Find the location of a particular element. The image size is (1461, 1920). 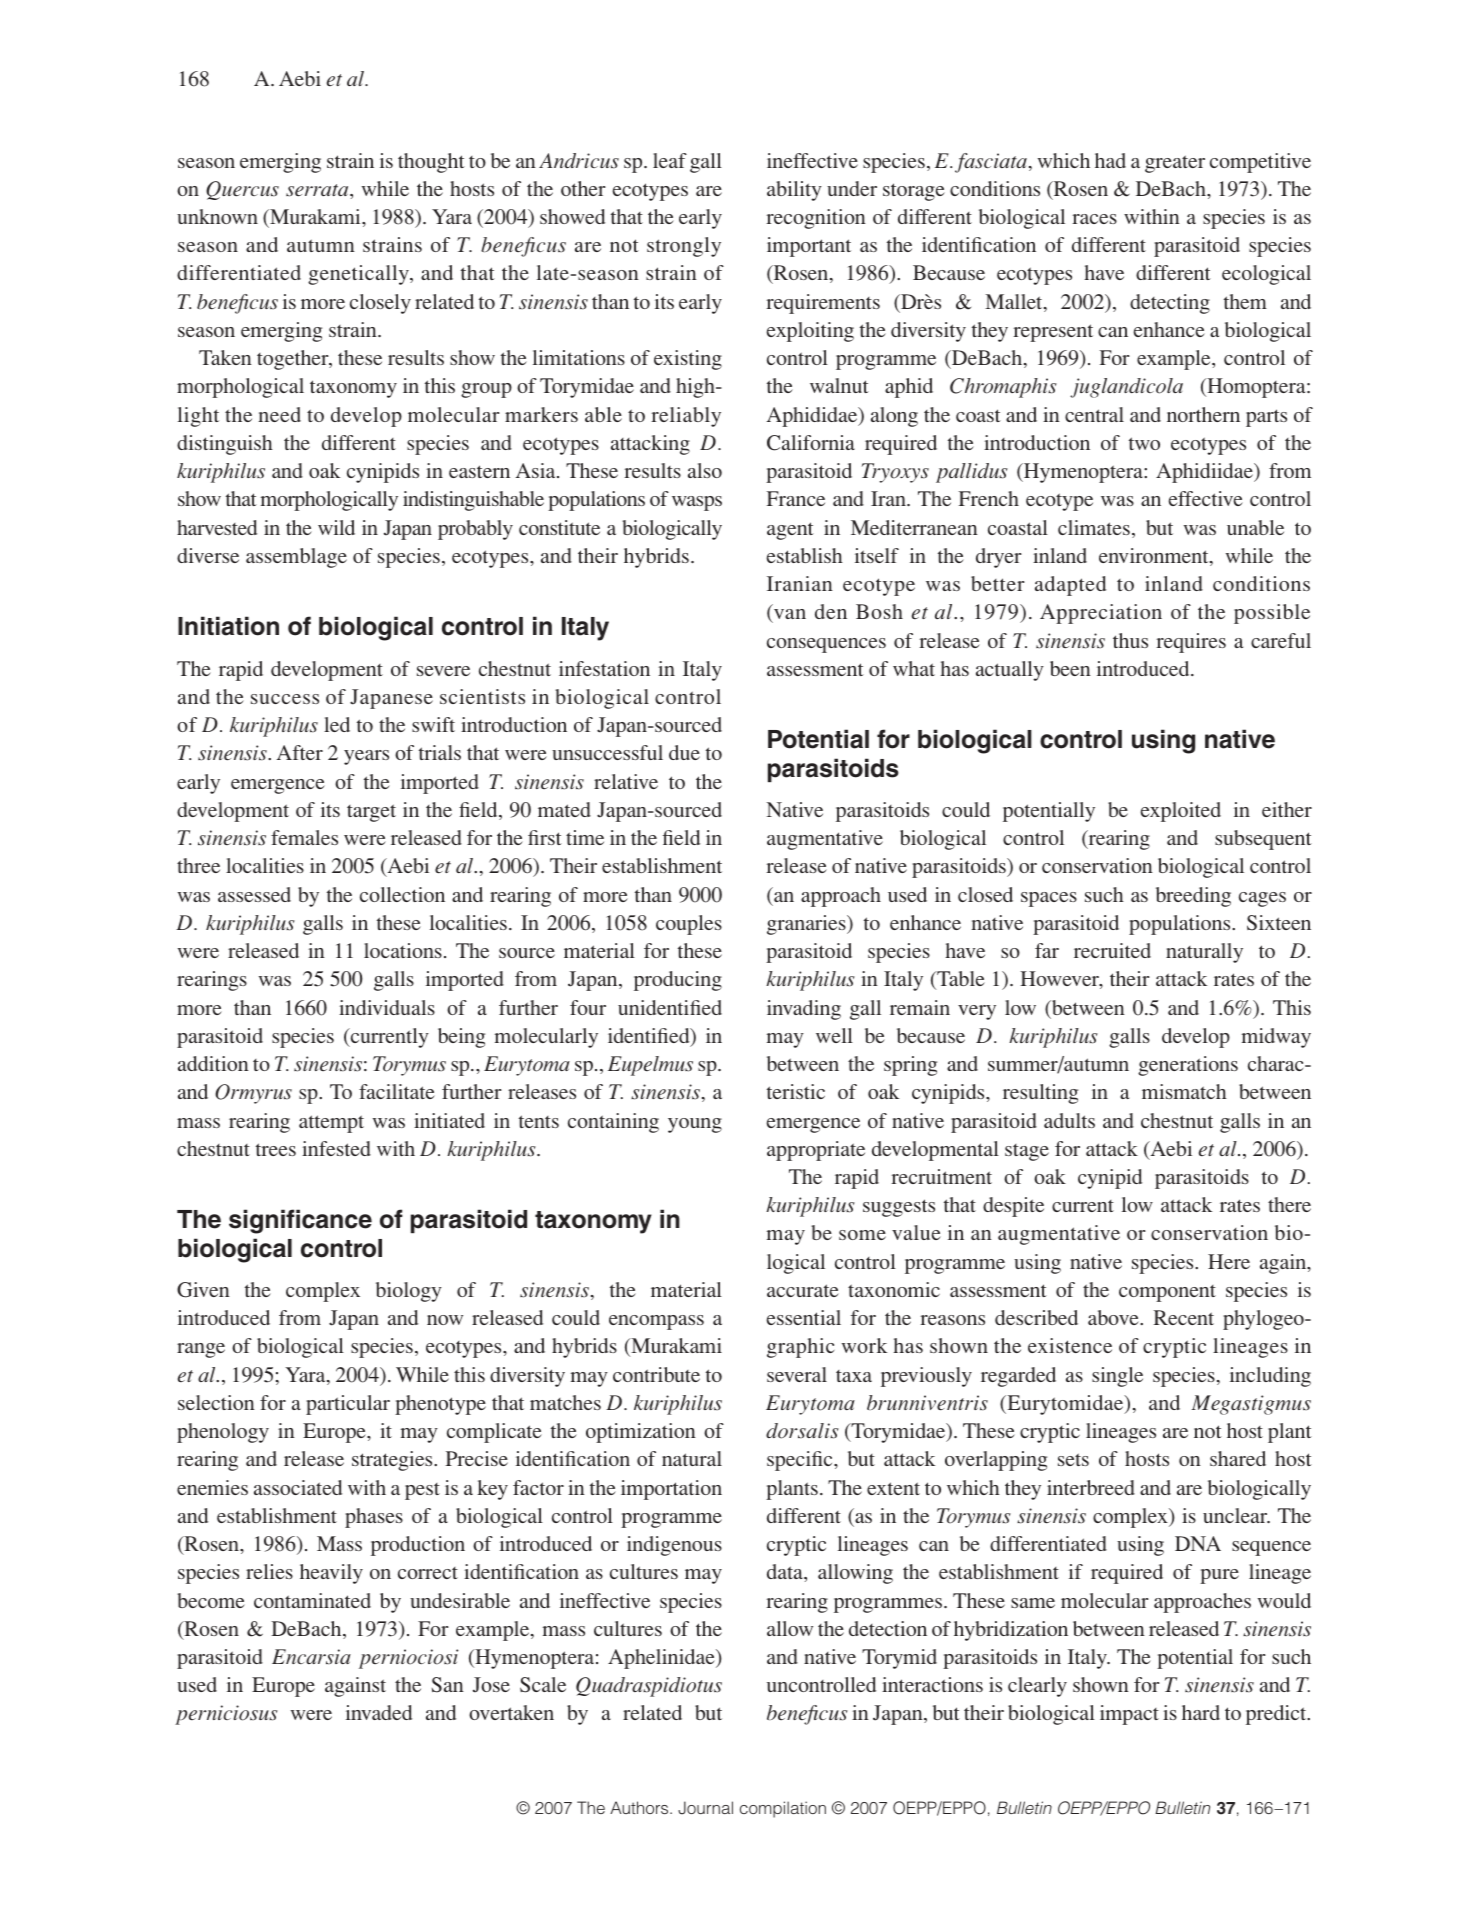

assemblage is located at coordinates (296, 558).
